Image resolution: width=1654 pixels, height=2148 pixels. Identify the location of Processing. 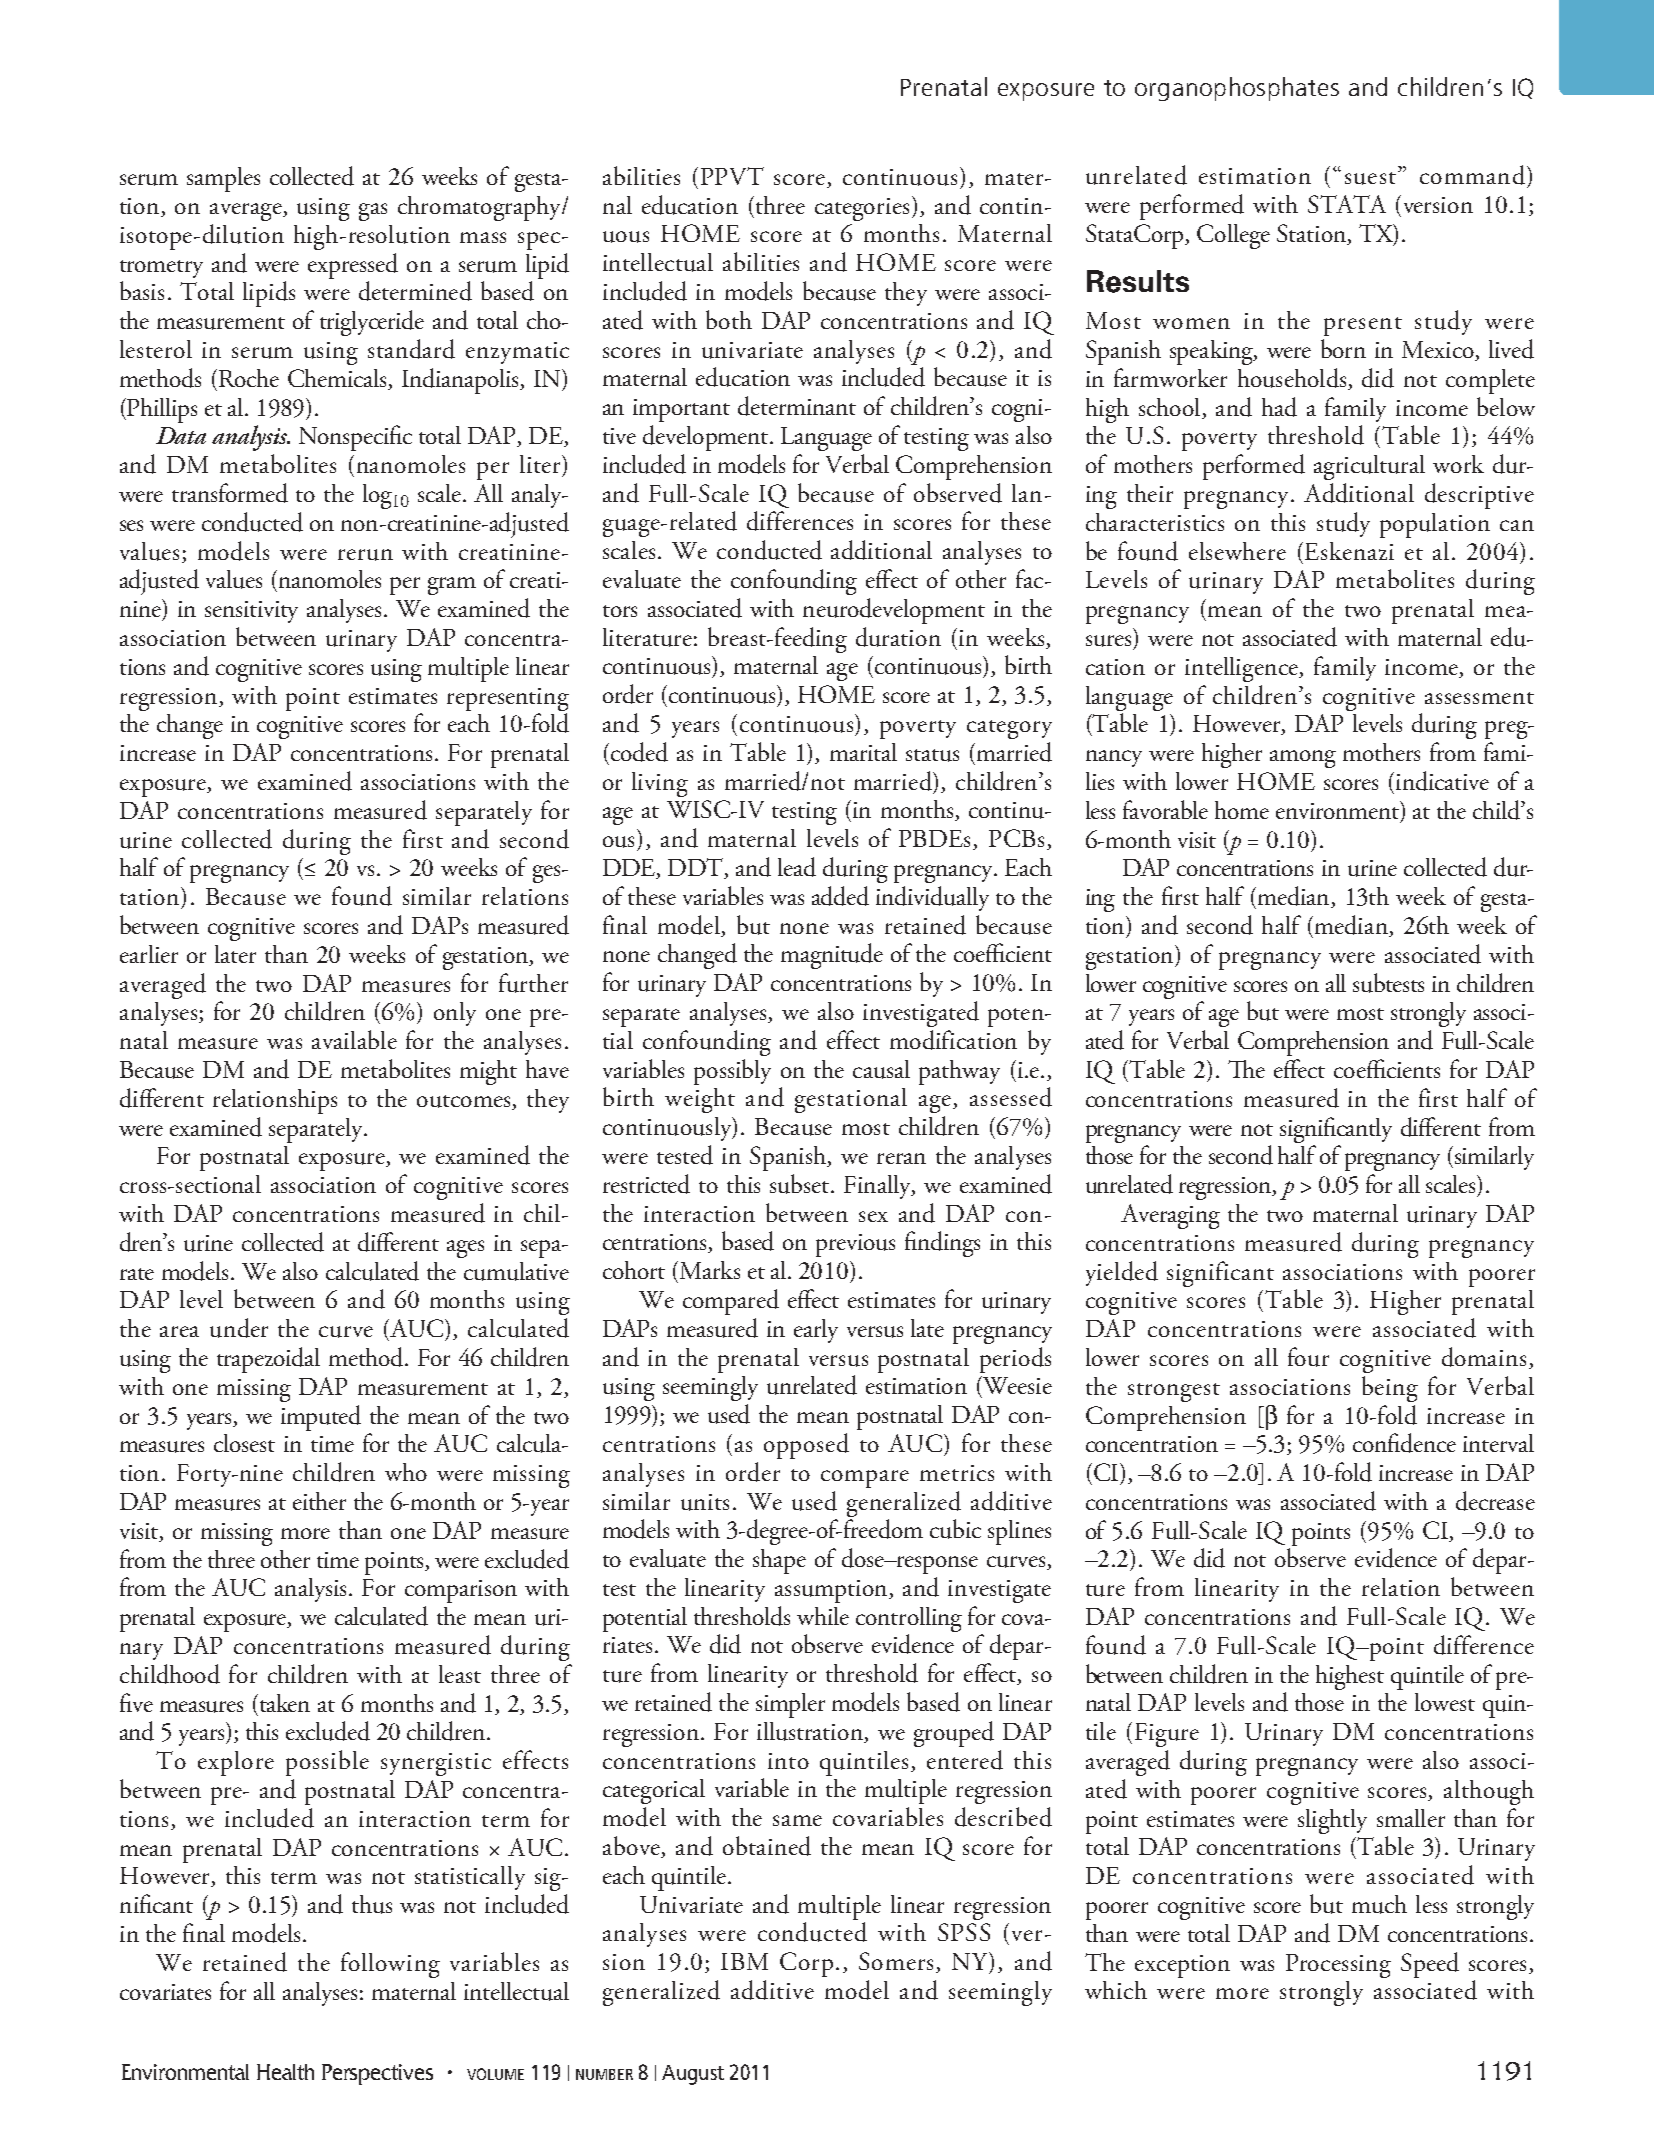
(1338, 1966).
